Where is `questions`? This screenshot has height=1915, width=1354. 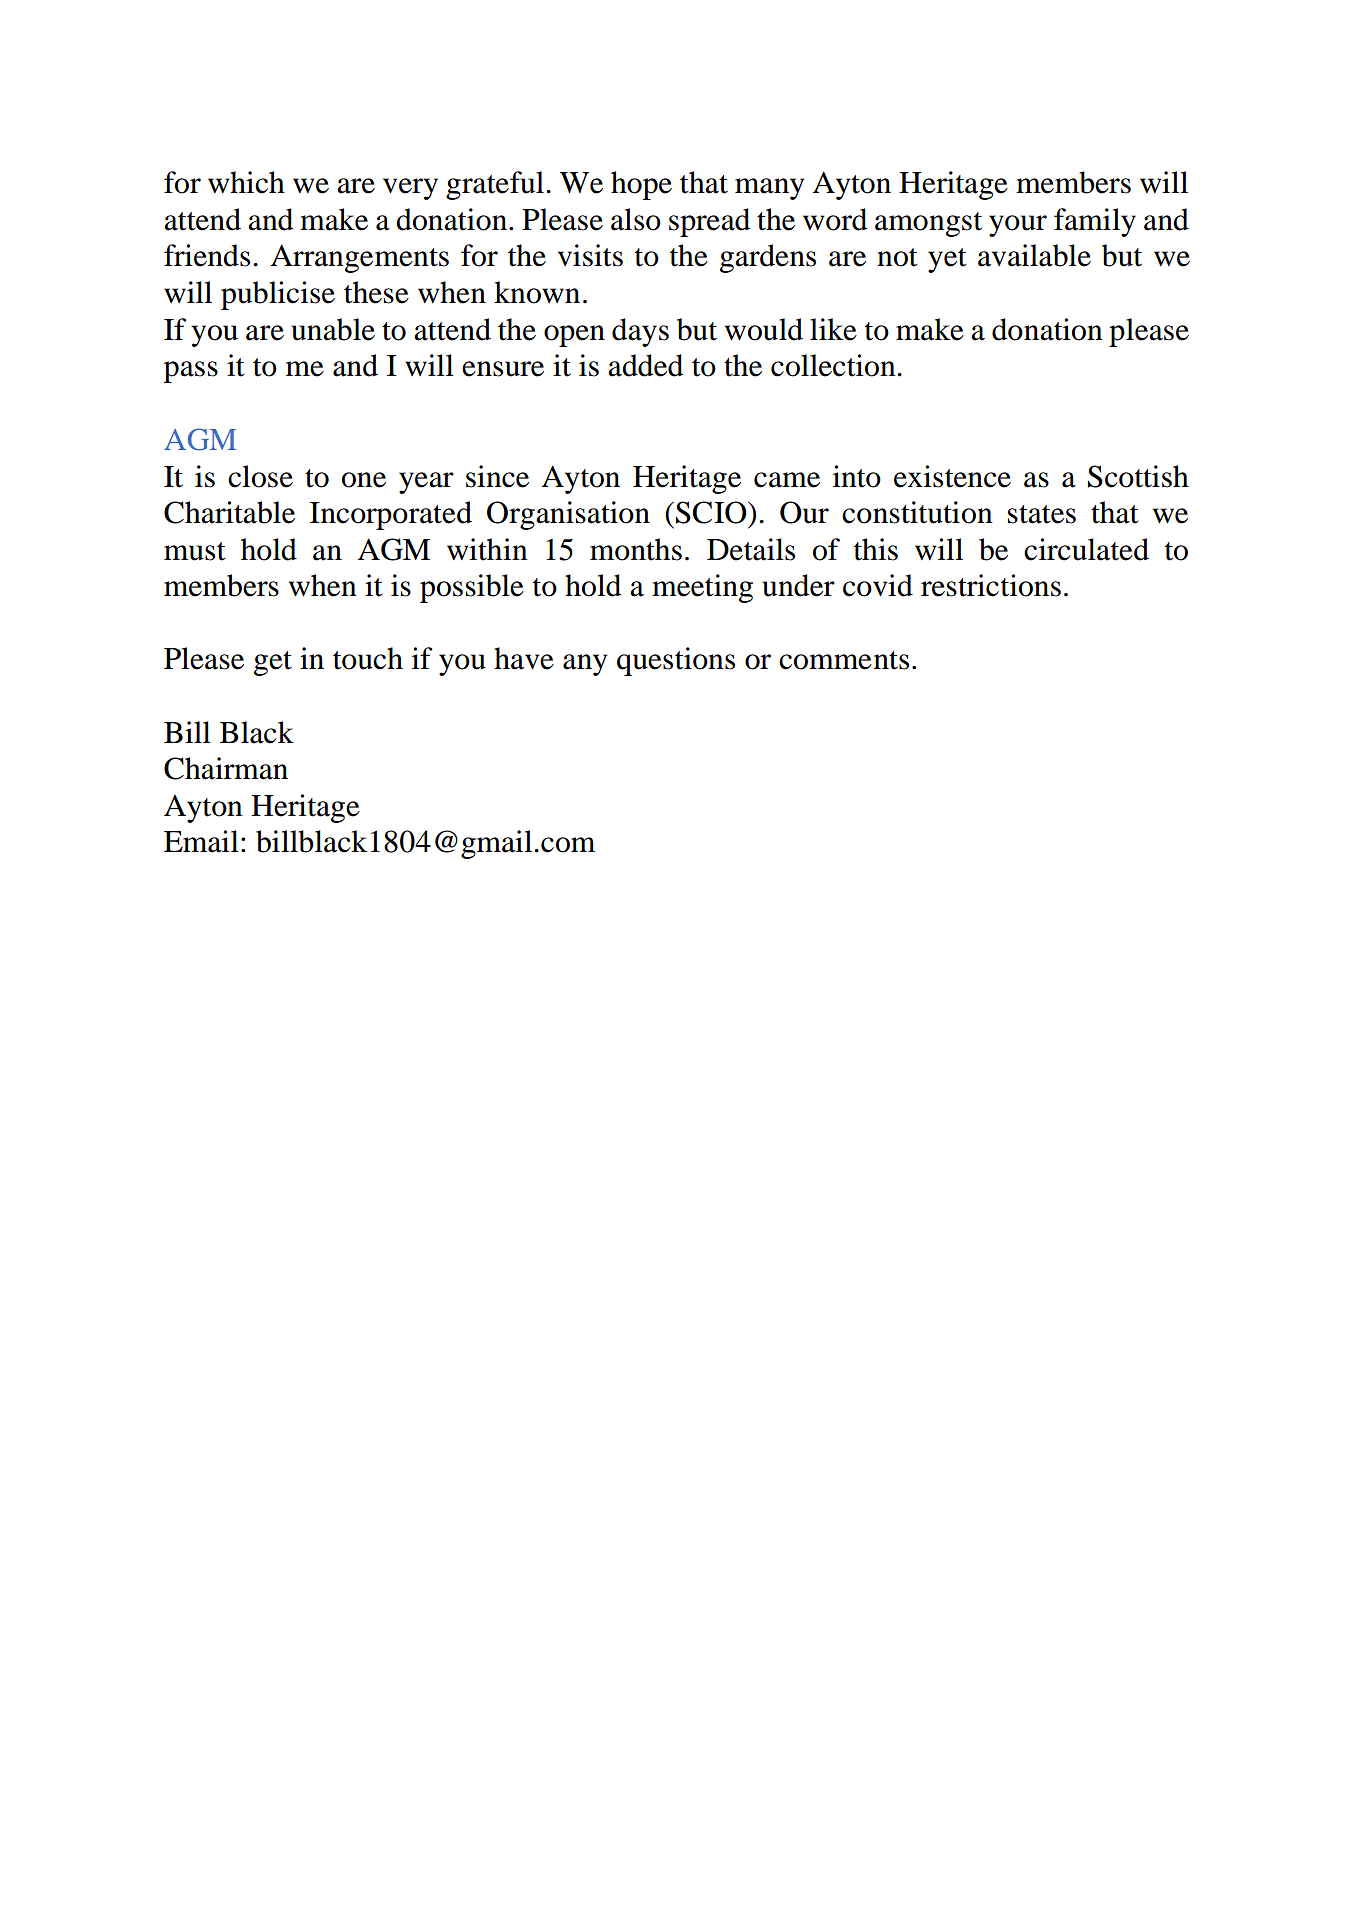
questions is located at coordinates (676, 661).
